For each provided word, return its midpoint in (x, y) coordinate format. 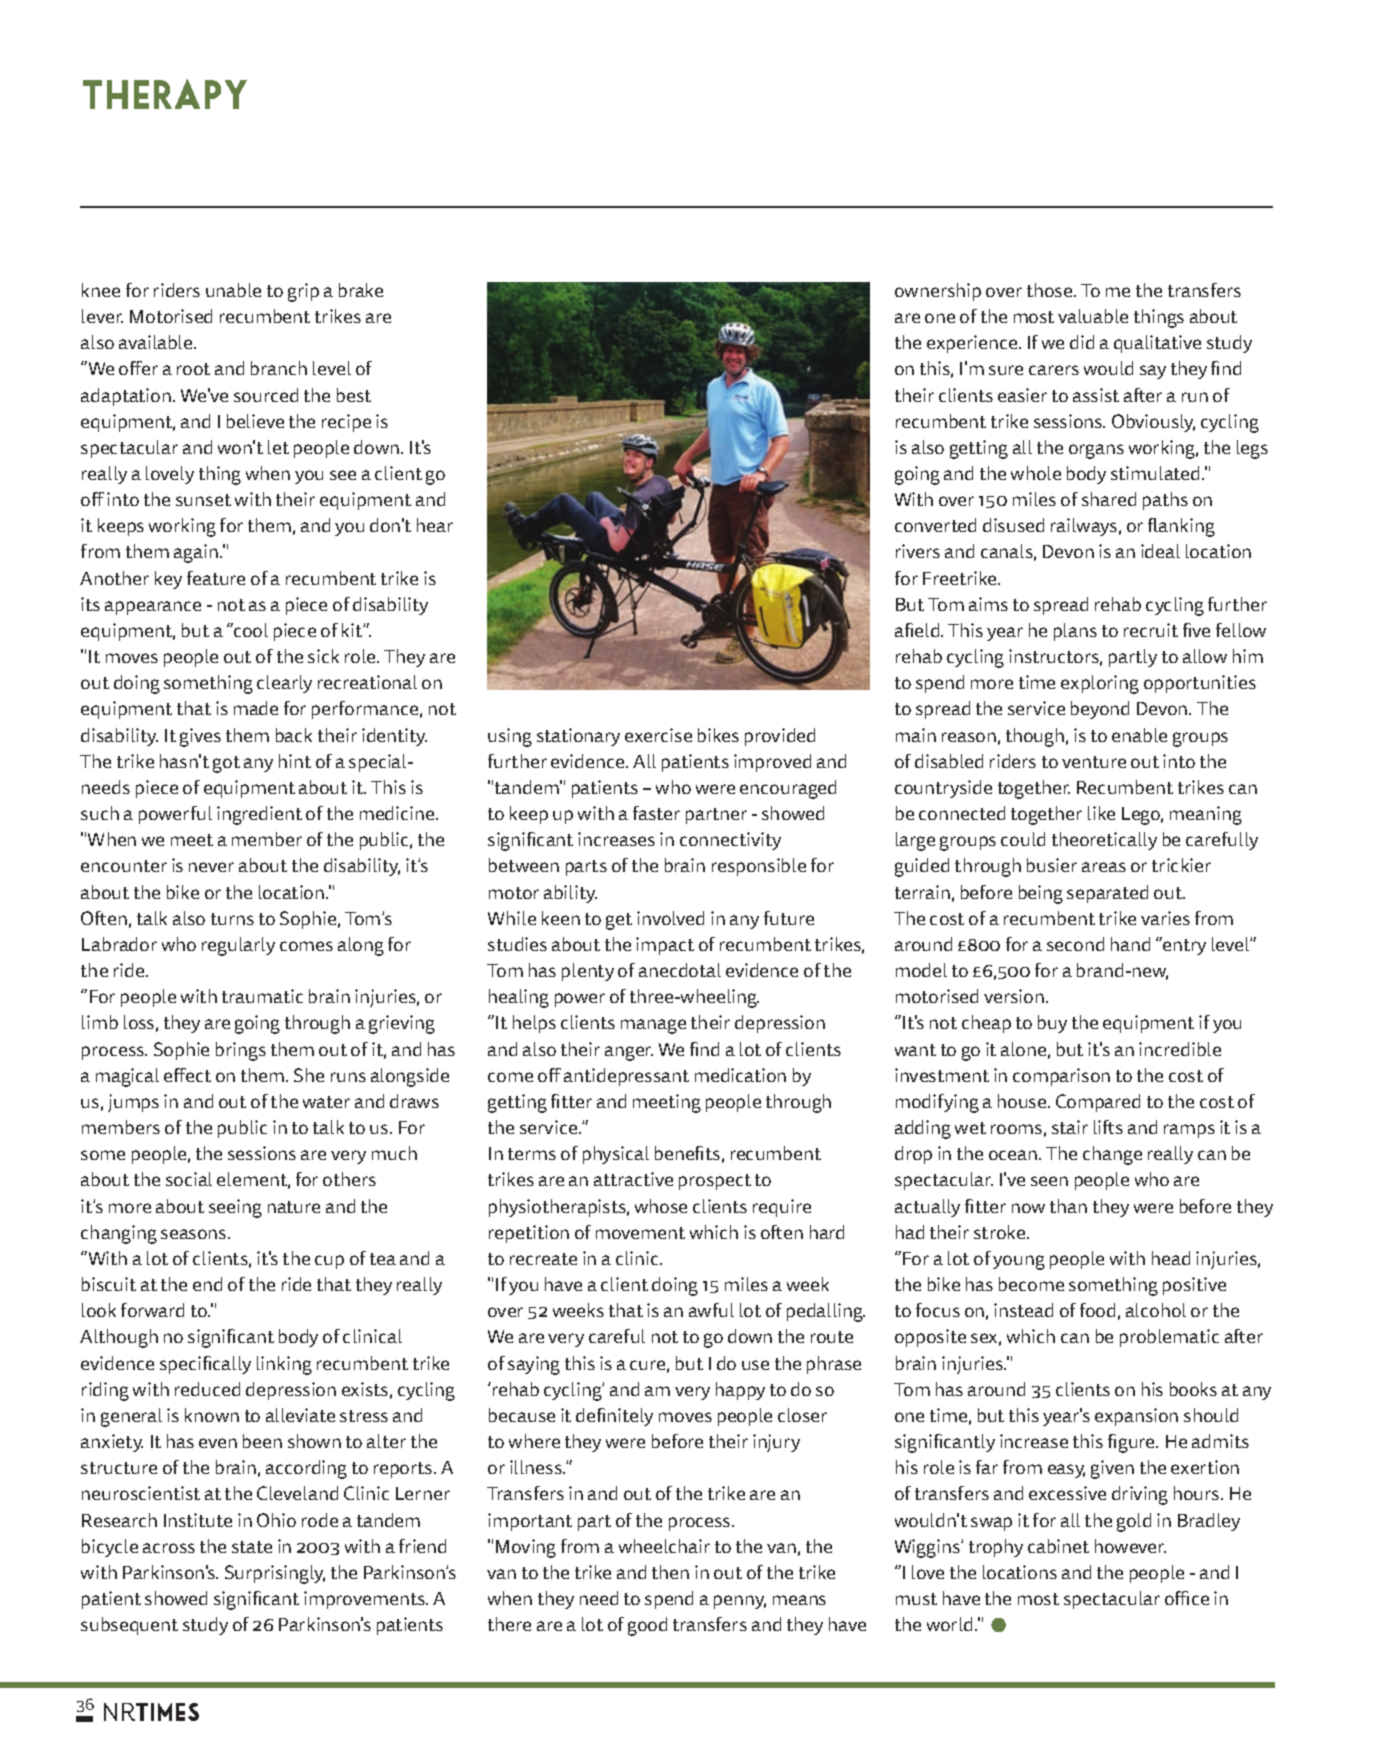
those (1051, 290)
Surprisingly (275, 1574)
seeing (235, 1208)
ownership (938, 292)
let (278, 447)
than (1068, 1206)
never (211, 867)
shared (1109, 499)
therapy (165, 94)
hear (435, 525)
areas (1104, 867)
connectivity (730, 841)
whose (661, 1206)
